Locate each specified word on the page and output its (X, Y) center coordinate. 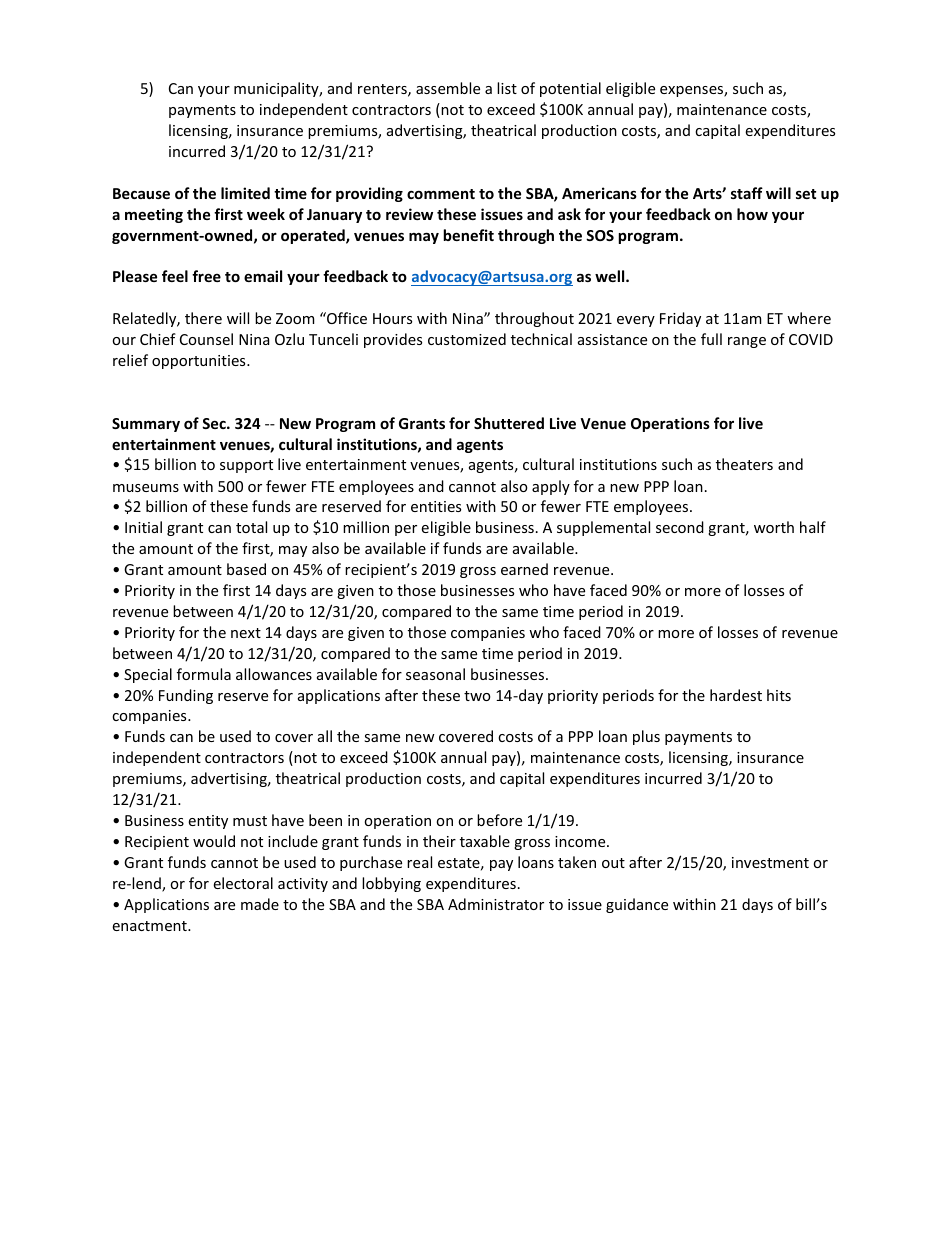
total (251, 527)
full (711, 339)
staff (747, 193)
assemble (448, 88)
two (477, 696)
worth (774, 527)
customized (467, 339)
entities (436, 506)
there (203, 318)
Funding (186, 696)
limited (245, 193)
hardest (736, 695)
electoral (243, 883)
